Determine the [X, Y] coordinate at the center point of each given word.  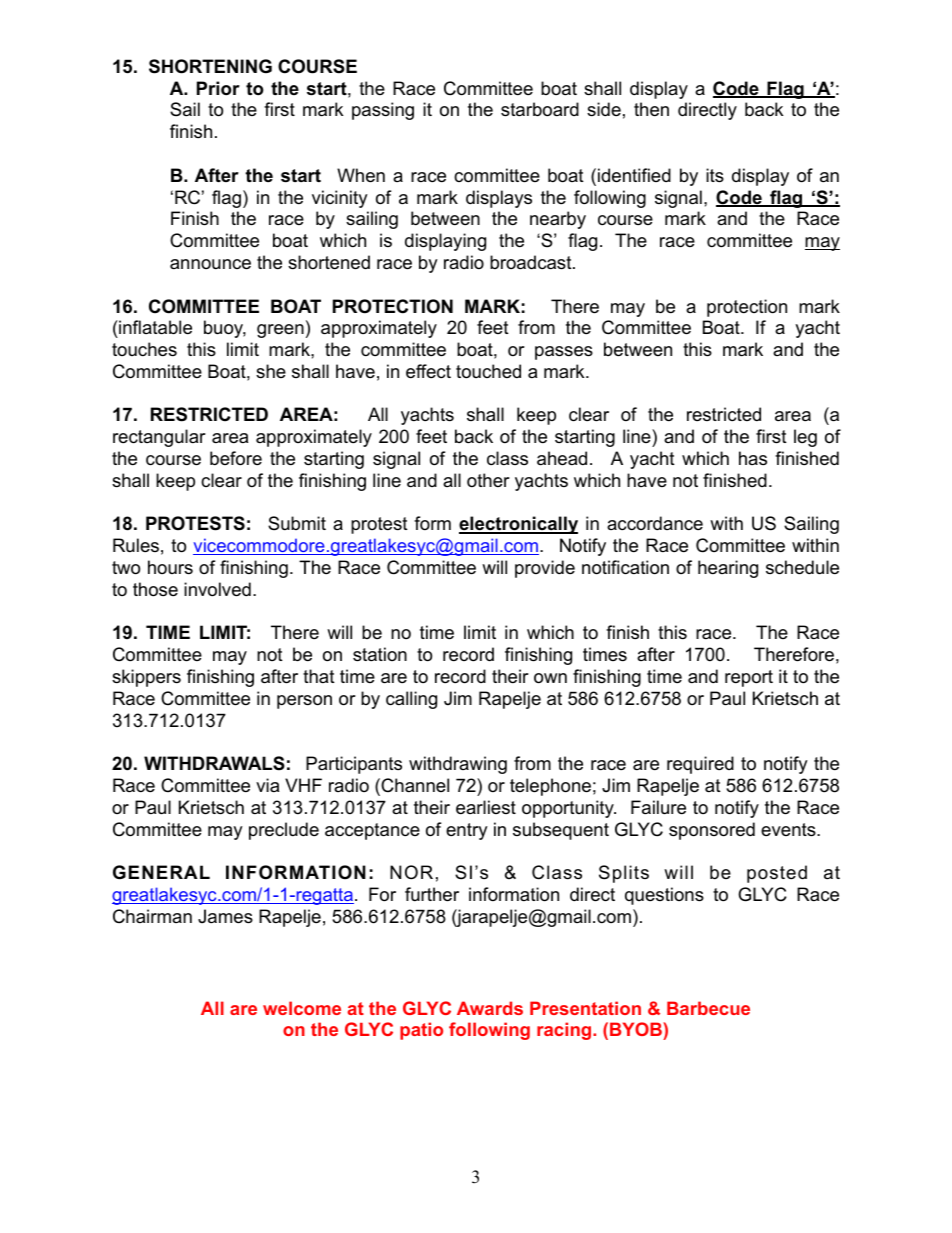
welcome [302, 1008]
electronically [518, 525]
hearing [728, 569]
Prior [218, 88]
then [651, 109]
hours [170, 567]
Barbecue [708, 1008]
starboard [540, 109]
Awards [490, 1008]
